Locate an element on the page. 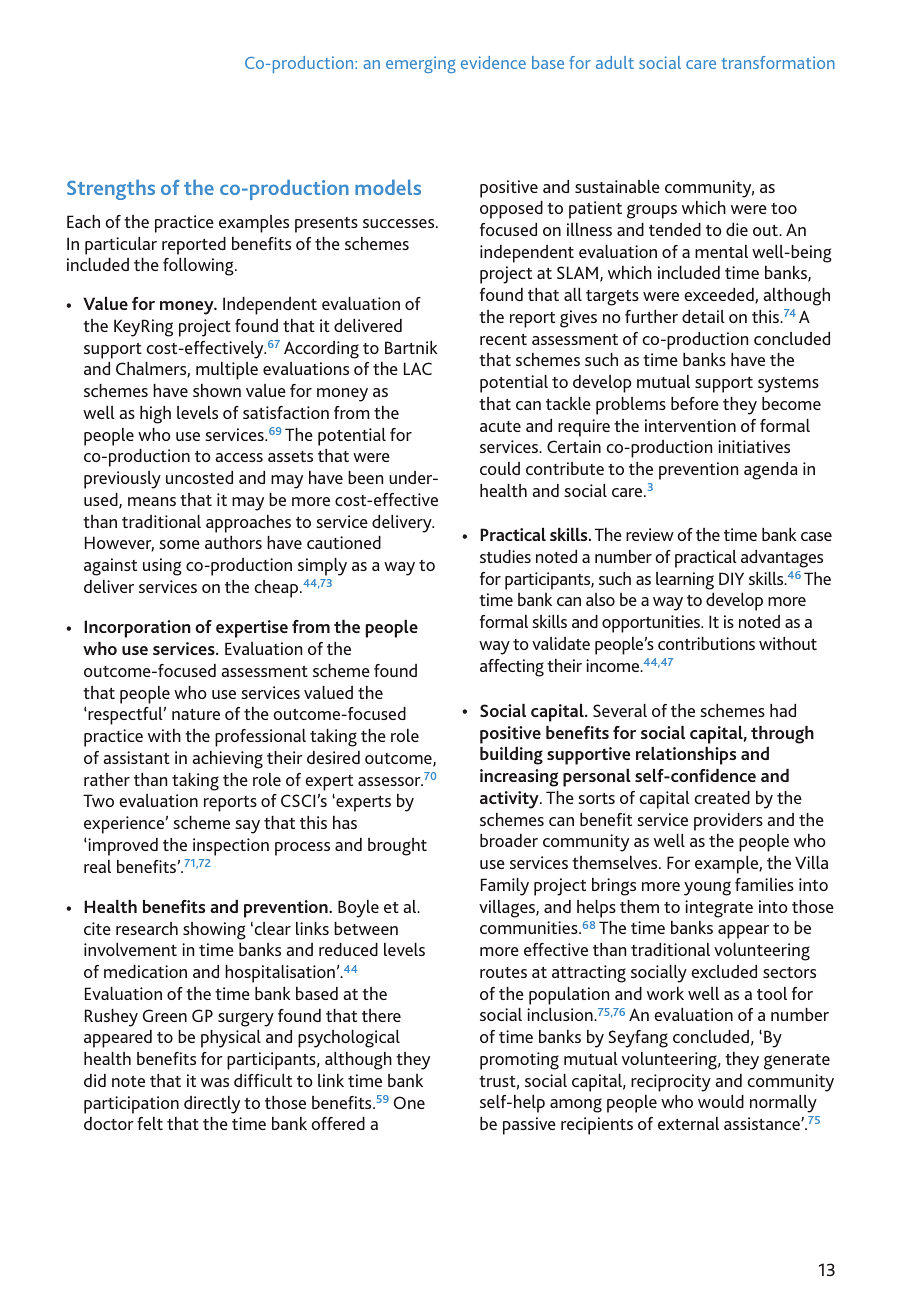 Image resolution: width=924 pixels, height=1308 pixels. multiple is located at coordinates (227, 371).
